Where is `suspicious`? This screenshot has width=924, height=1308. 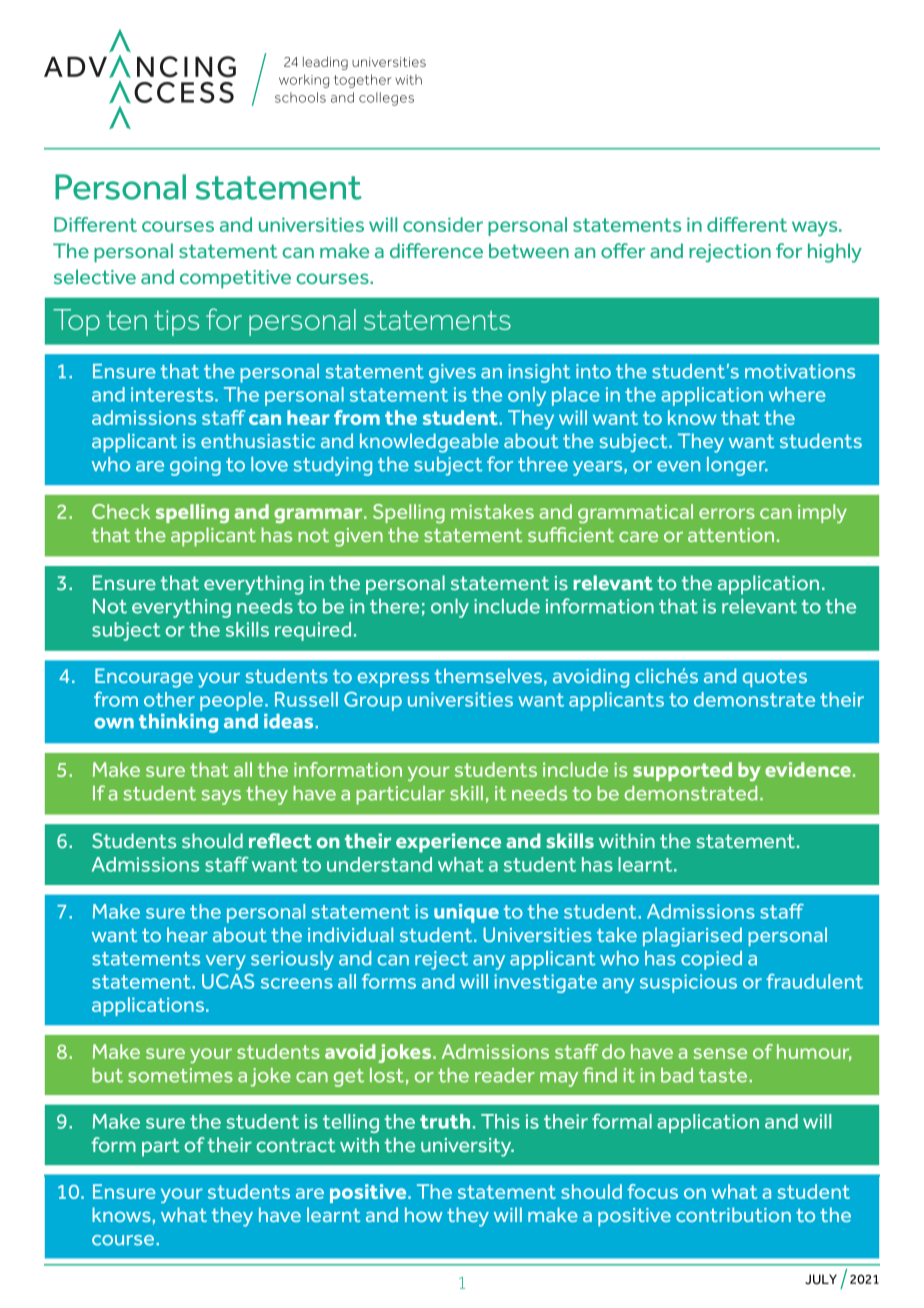 suspicious is located at coordinates (688, 983).
